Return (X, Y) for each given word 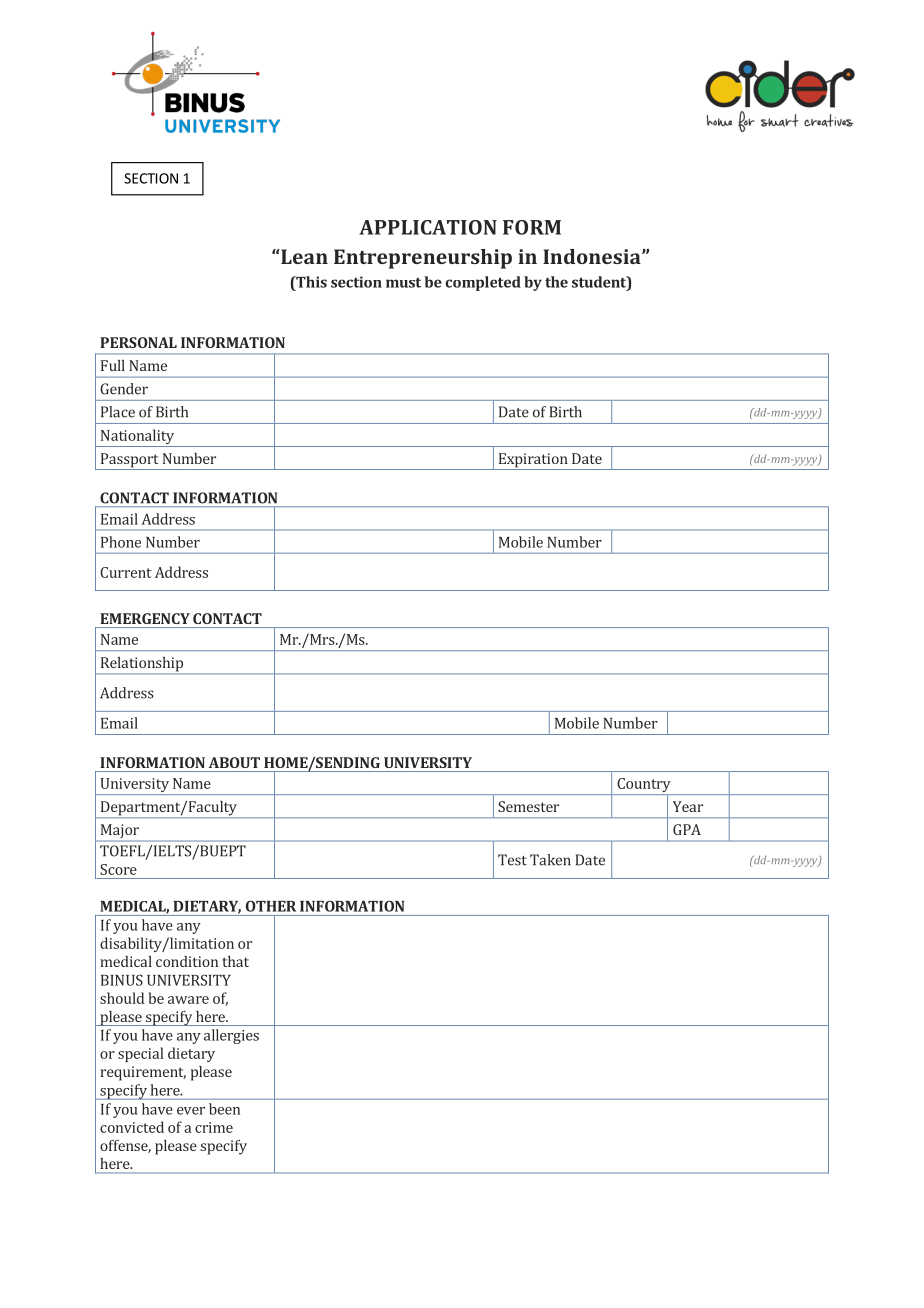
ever (191, 1111)
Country (644, 786)
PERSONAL (138, 342)
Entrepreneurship (423, 259)
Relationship (141, 665)
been (224, 1109)
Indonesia (593, 256)
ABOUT (234, 762)
